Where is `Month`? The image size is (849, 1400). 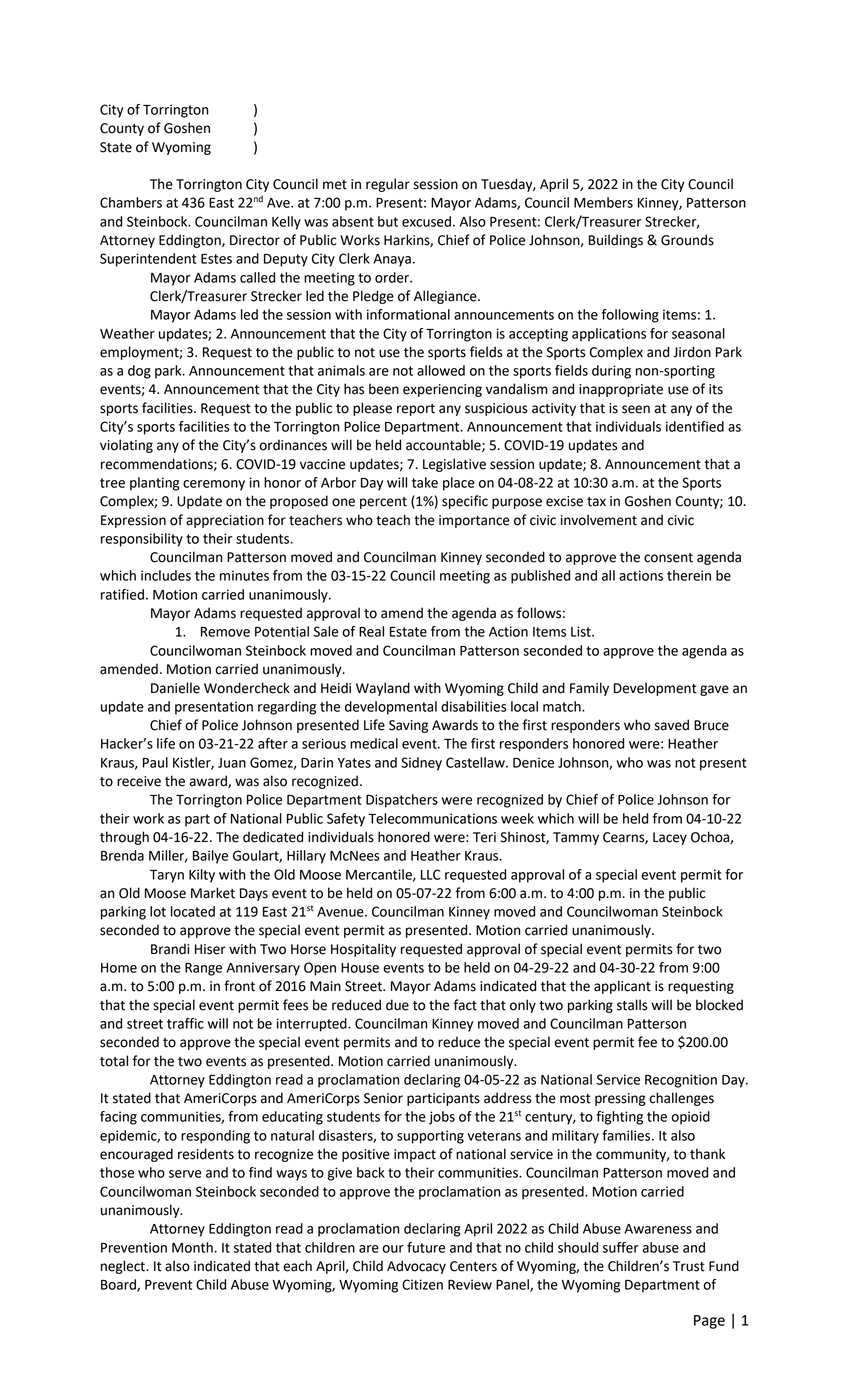
Month is located at coordinates (193, 1247).
